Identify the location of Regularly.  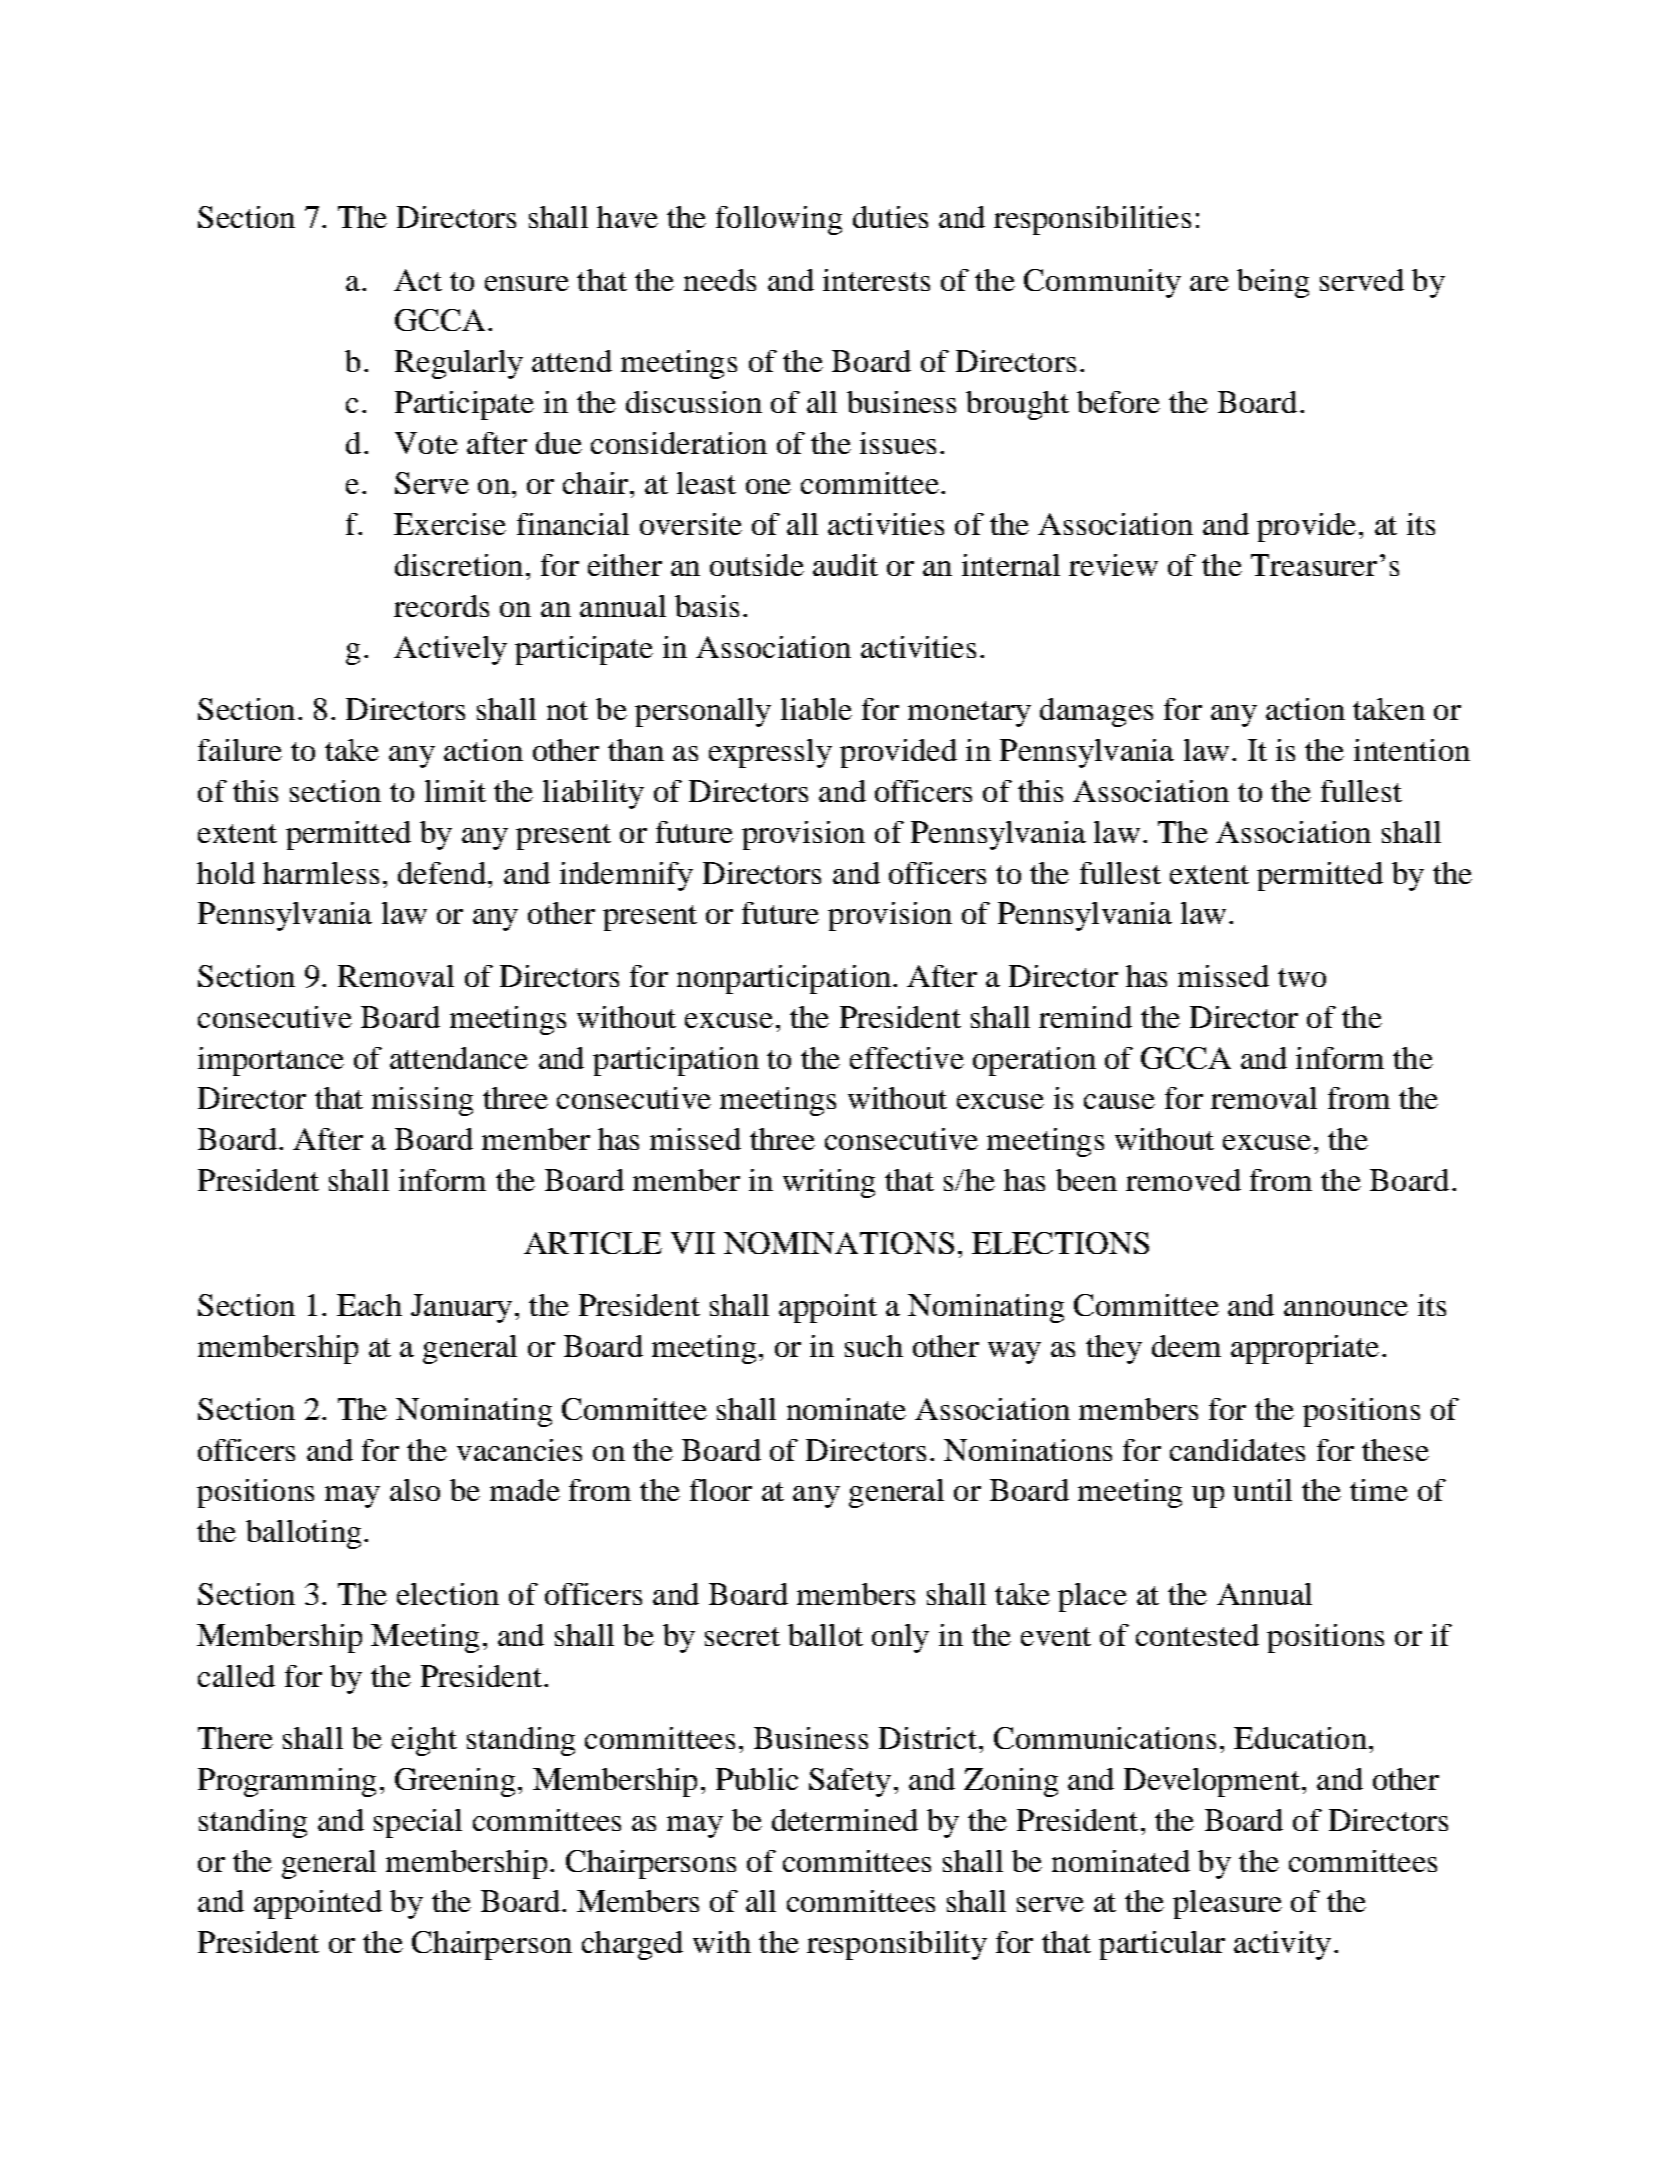
(459, 364).
